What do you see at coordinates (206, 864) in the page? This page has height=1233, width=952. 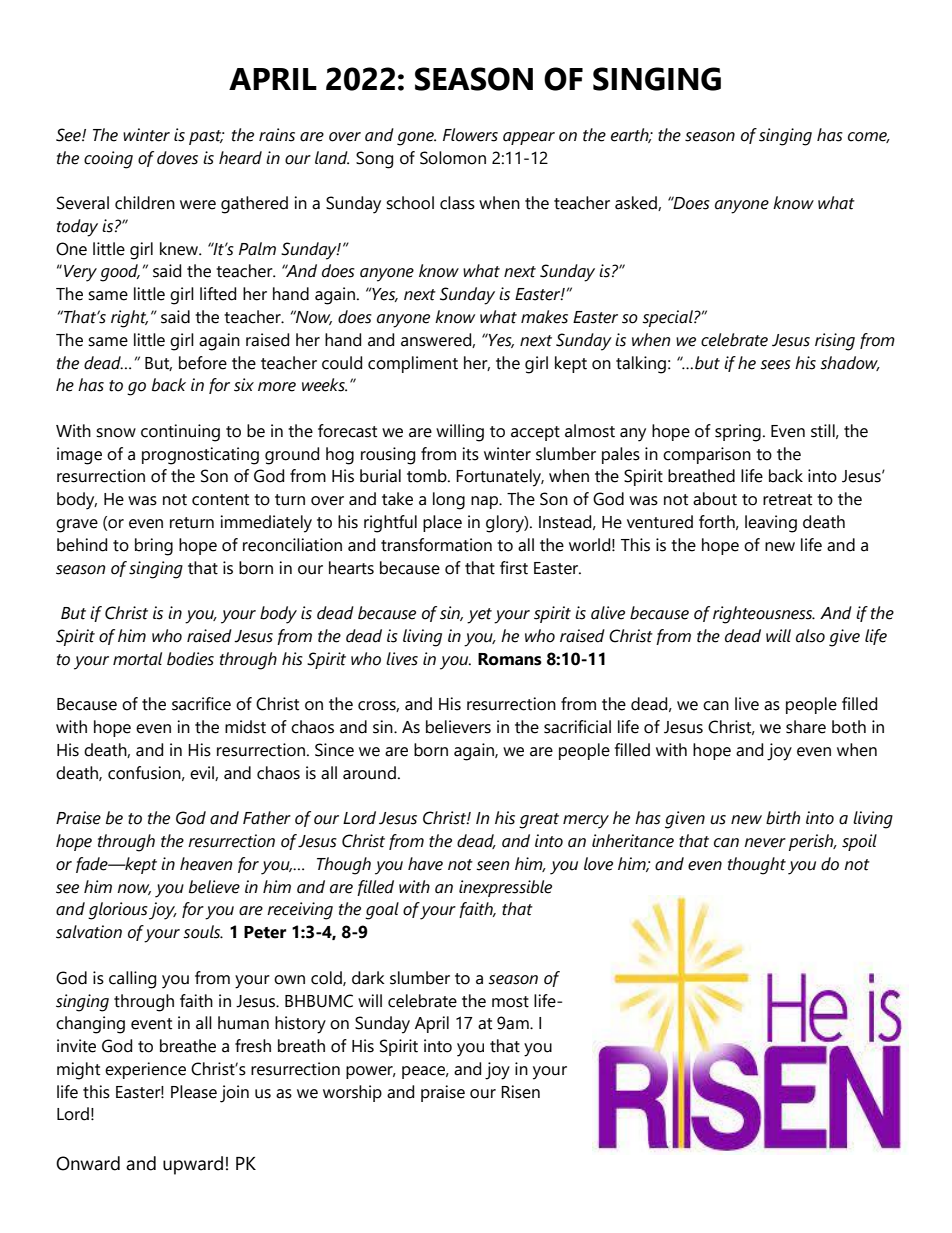 I see `heaven` at bounding box center [206, 864].
